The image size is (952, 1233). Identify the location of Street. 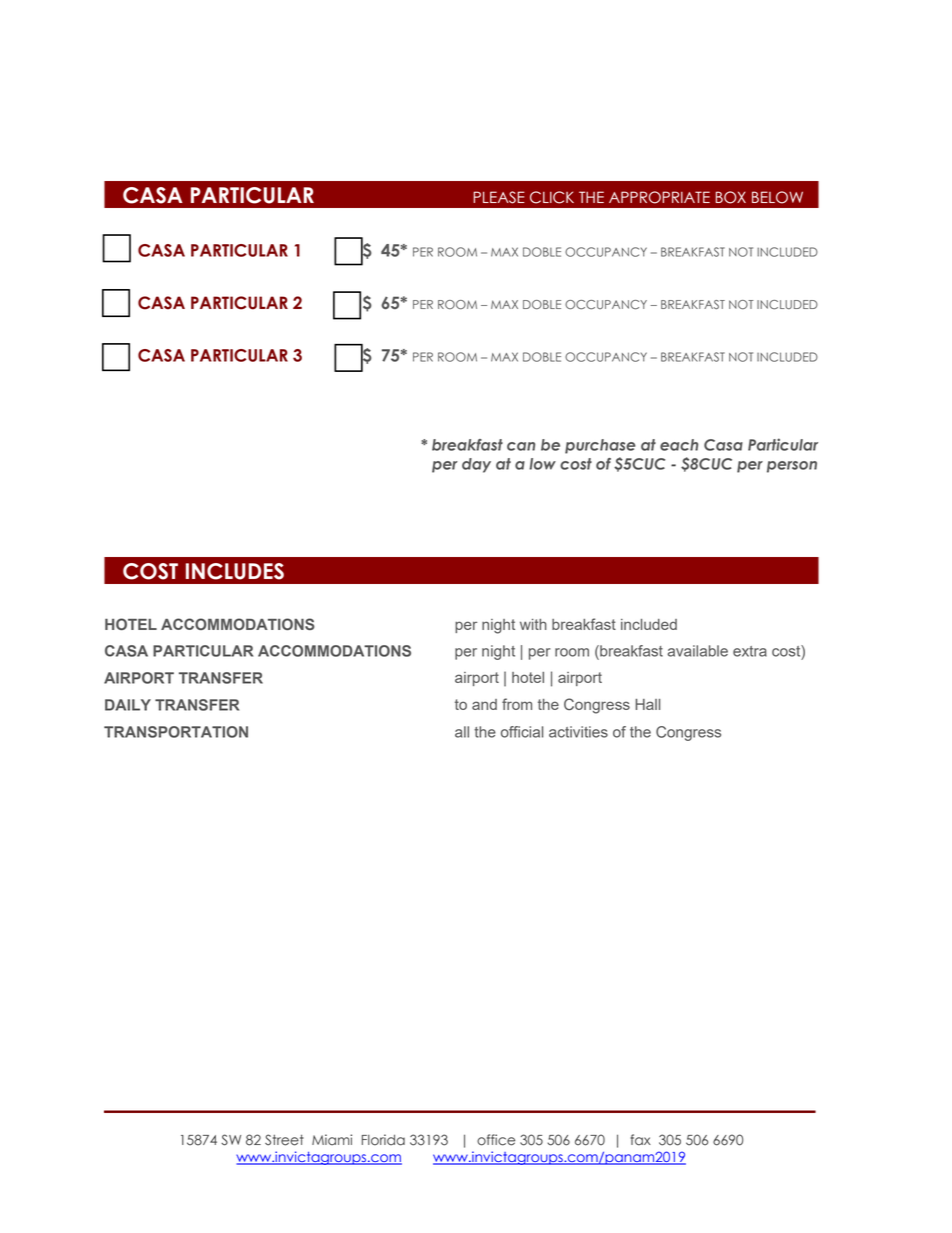
(284, 1140).
